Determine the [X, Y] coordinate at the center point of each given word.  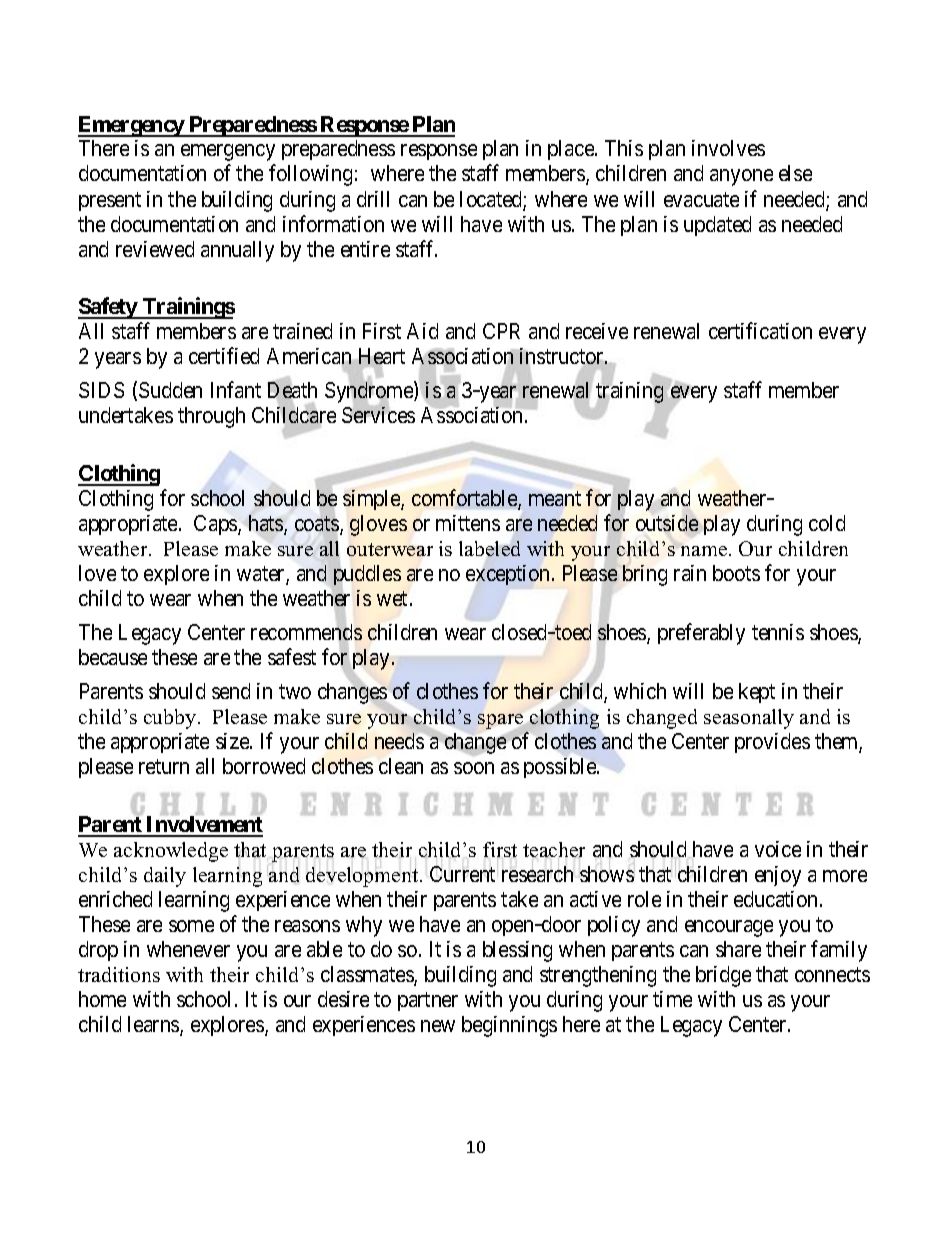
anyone [741, 177]
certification [760, 330]
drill [373, 199]
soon [474, 768]
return [164, 767]
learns [154, 1025]
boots [736, 573]
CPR [501, 331]
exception [507, 575]
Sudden [170, 390]
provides [772, 743]
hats [267, 524]
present [110, 201]
